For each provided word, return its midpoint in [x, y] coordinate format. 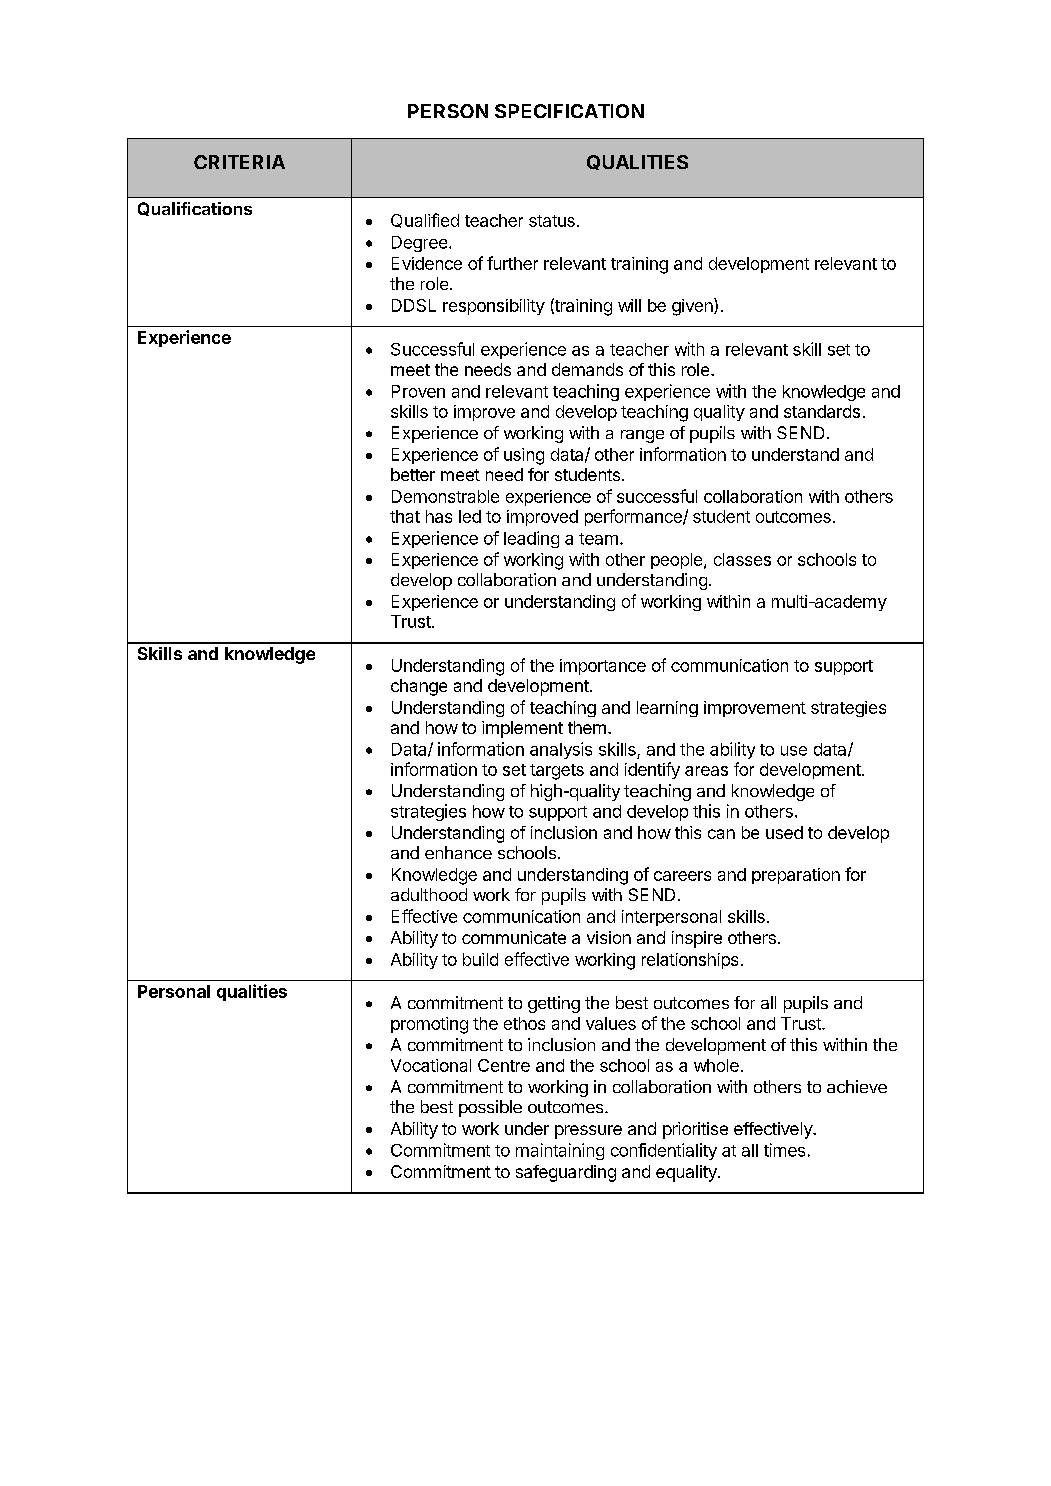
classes [742, 559]
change [419, 687]
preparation [796, 876]
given [693, 307]
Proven [418, 391]
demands [587, 369]
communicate [514, 937]
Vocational [431, 1065]
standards [822, 411]
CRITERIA [239, 162]
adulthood [429, 894]
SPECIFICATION [569, 111]
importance [603, 667]
